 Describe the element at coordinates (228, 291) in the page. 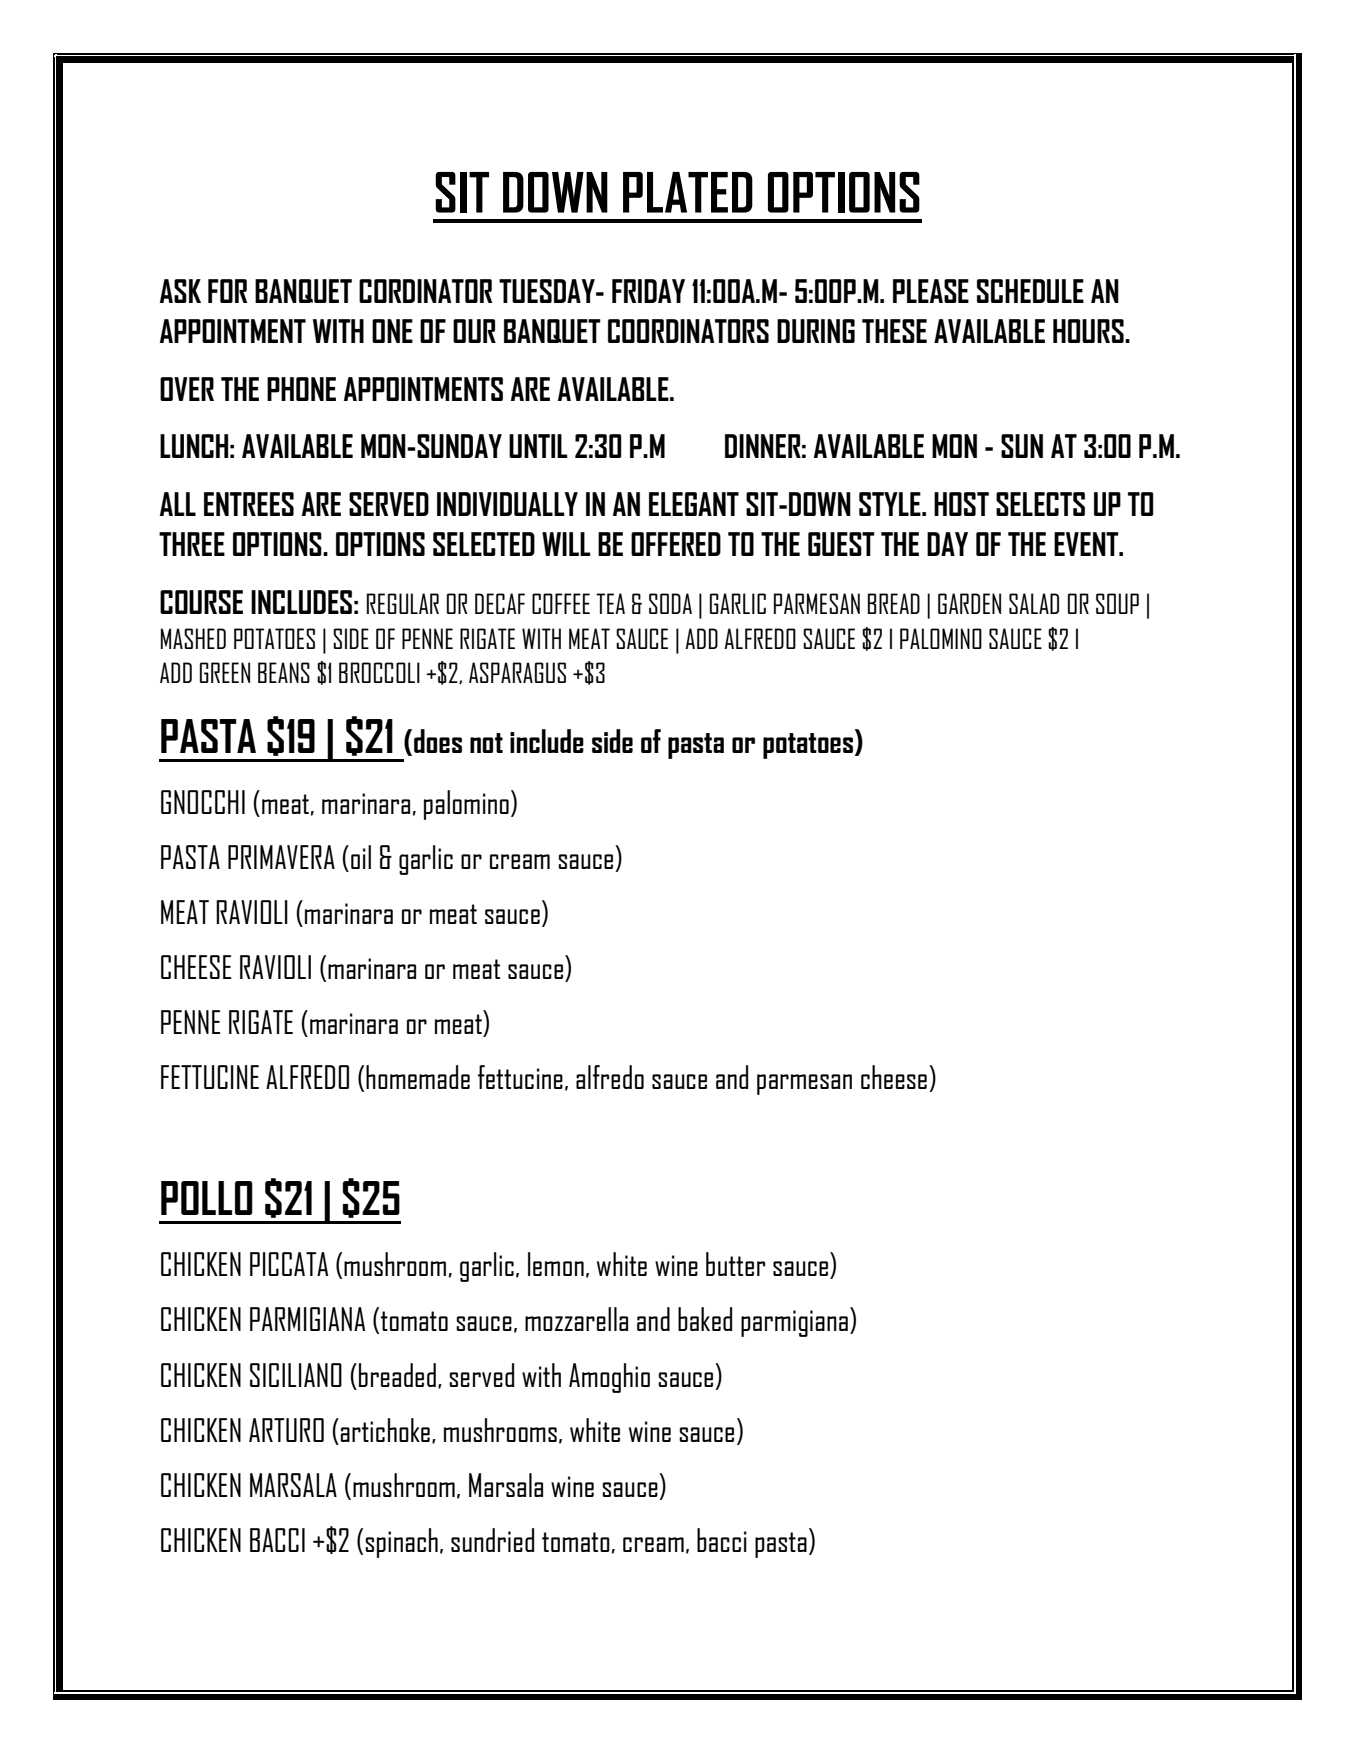

I see `FOR` at that location.
